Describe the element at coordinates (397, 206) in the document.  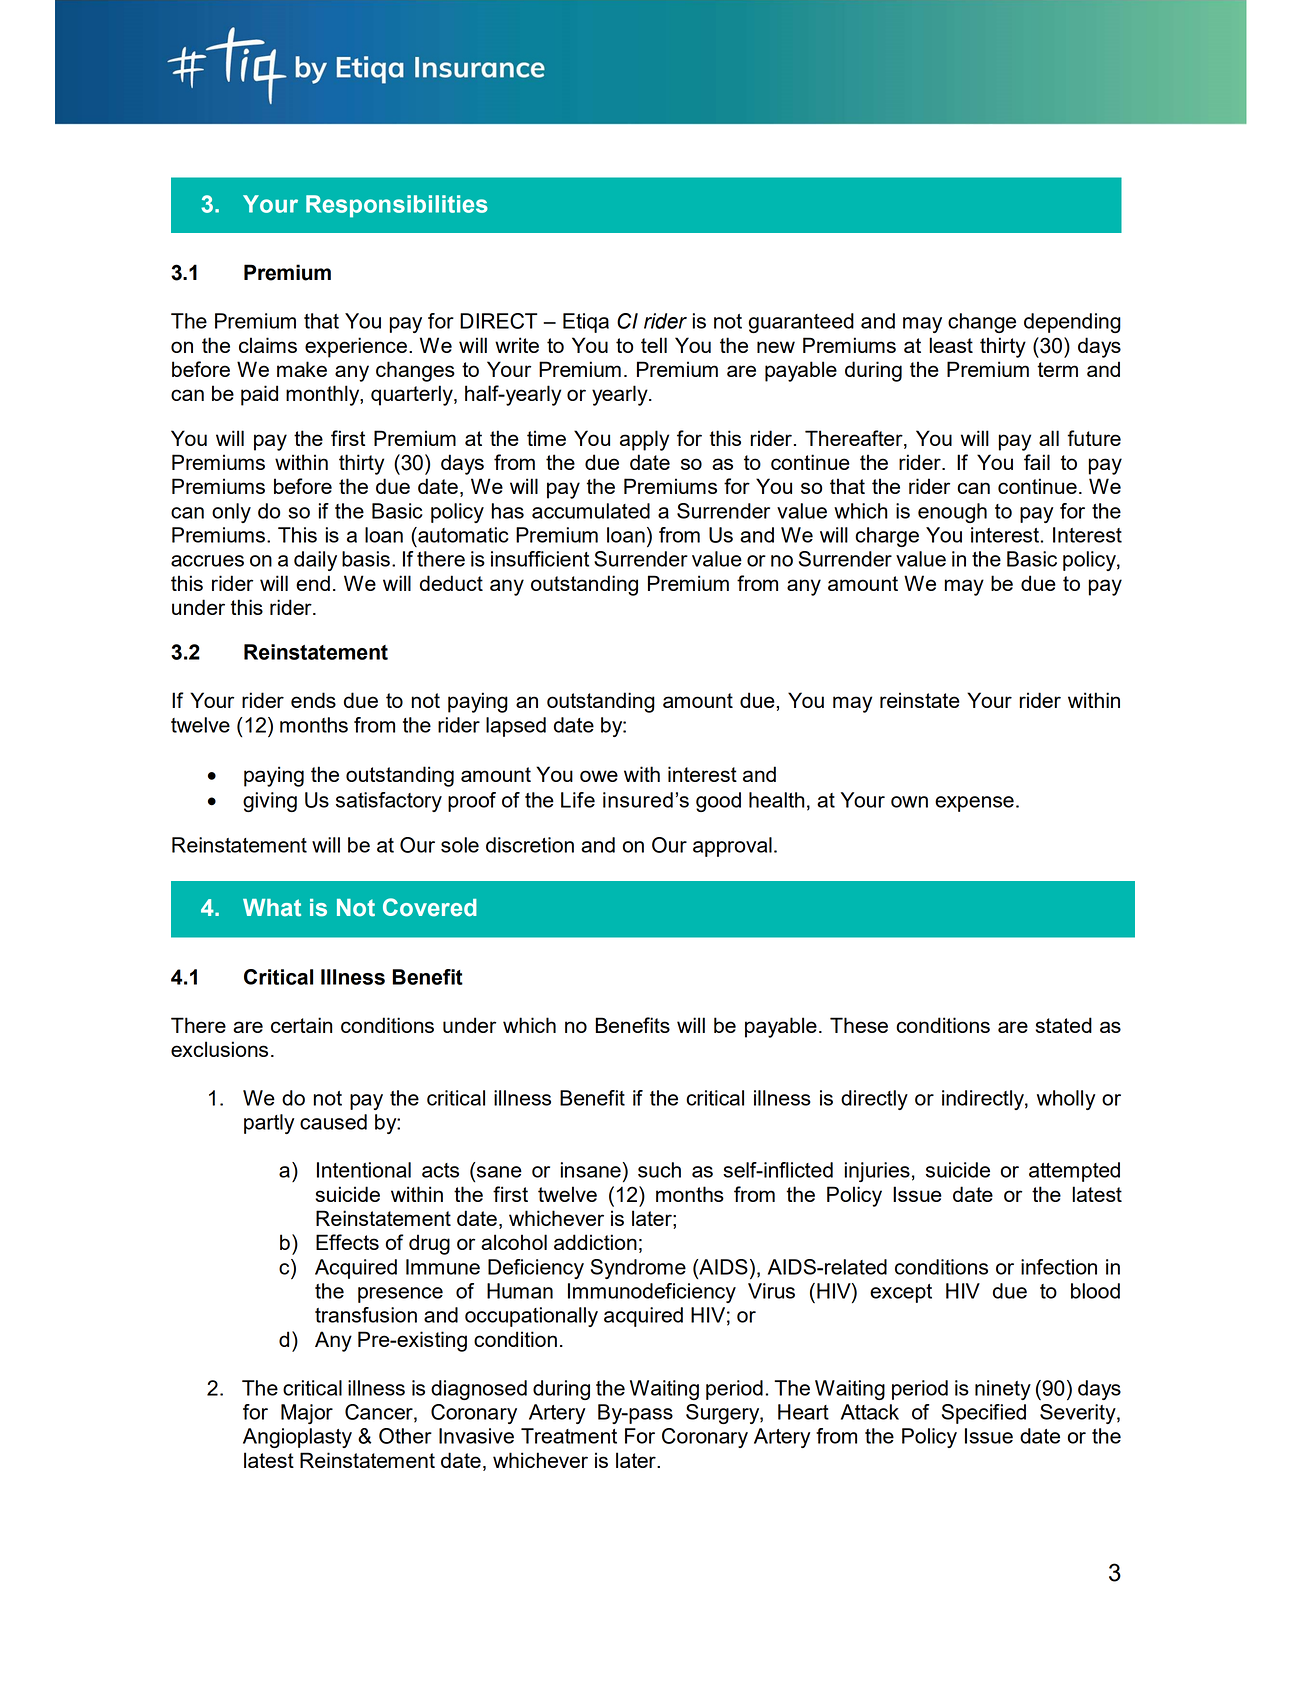
I see `Responsibilities` at that location.
